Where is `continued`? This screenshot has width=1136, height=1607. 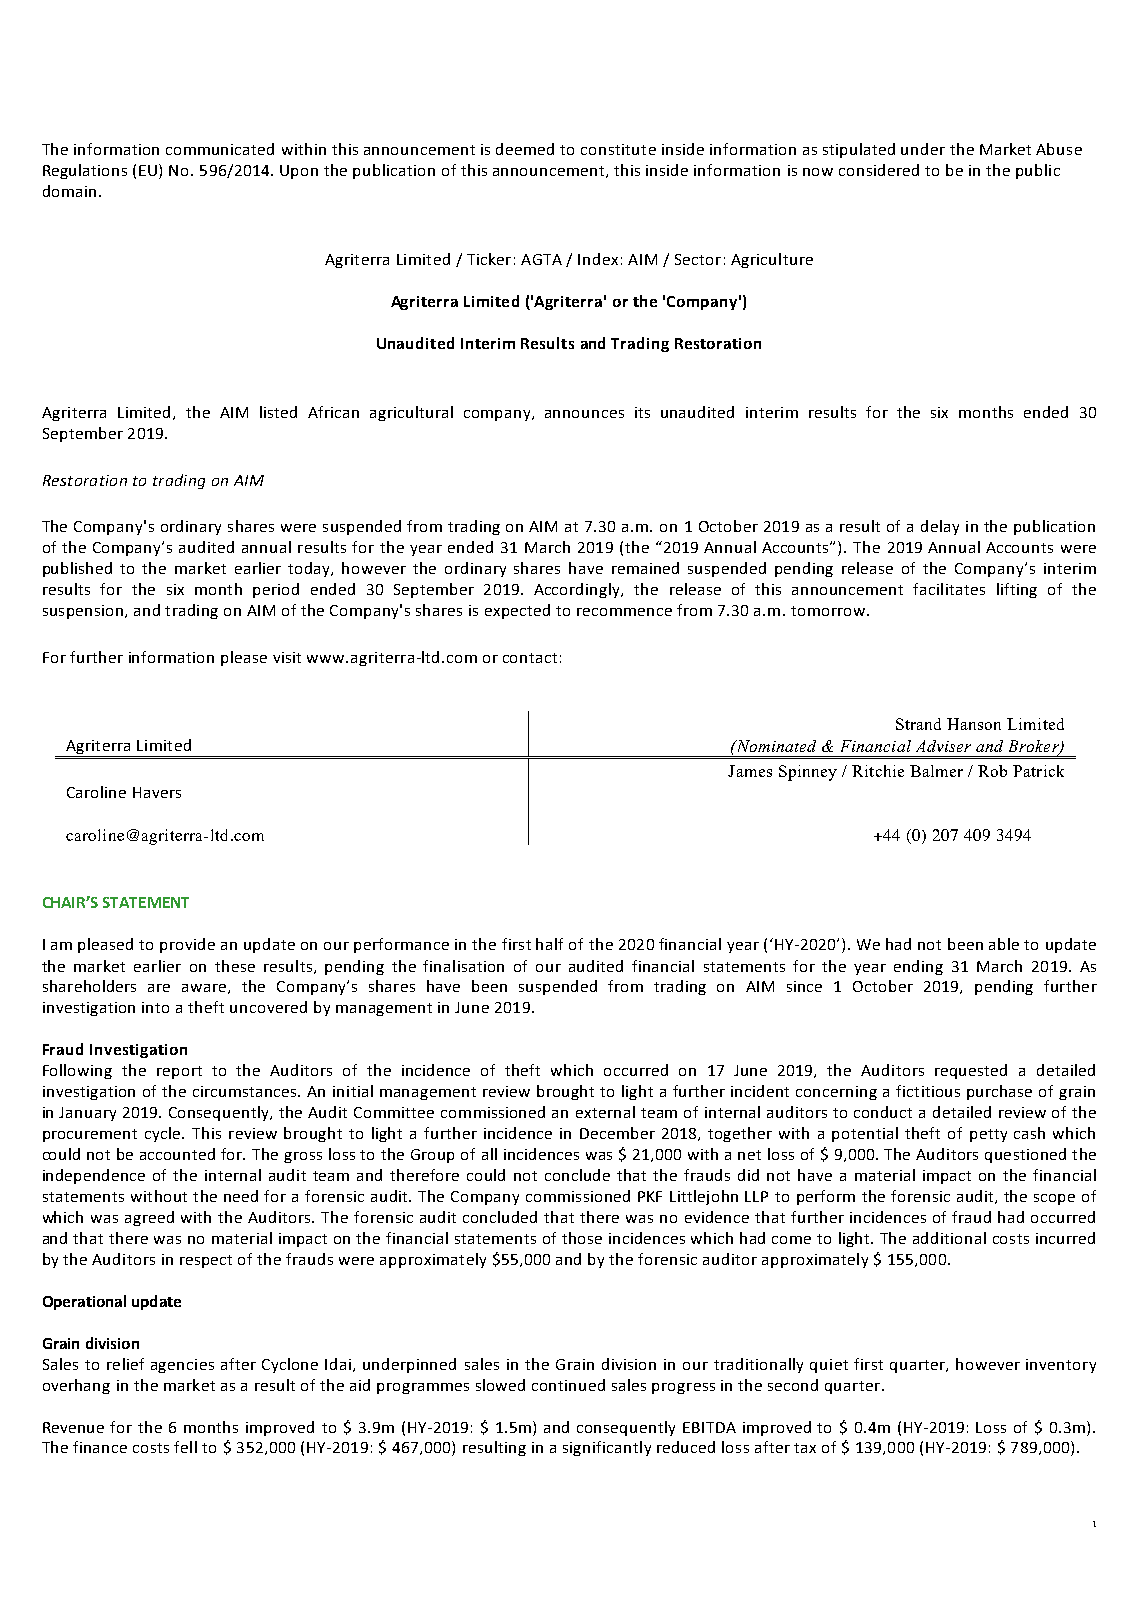 continued is located at coordinates (568, 1385).
